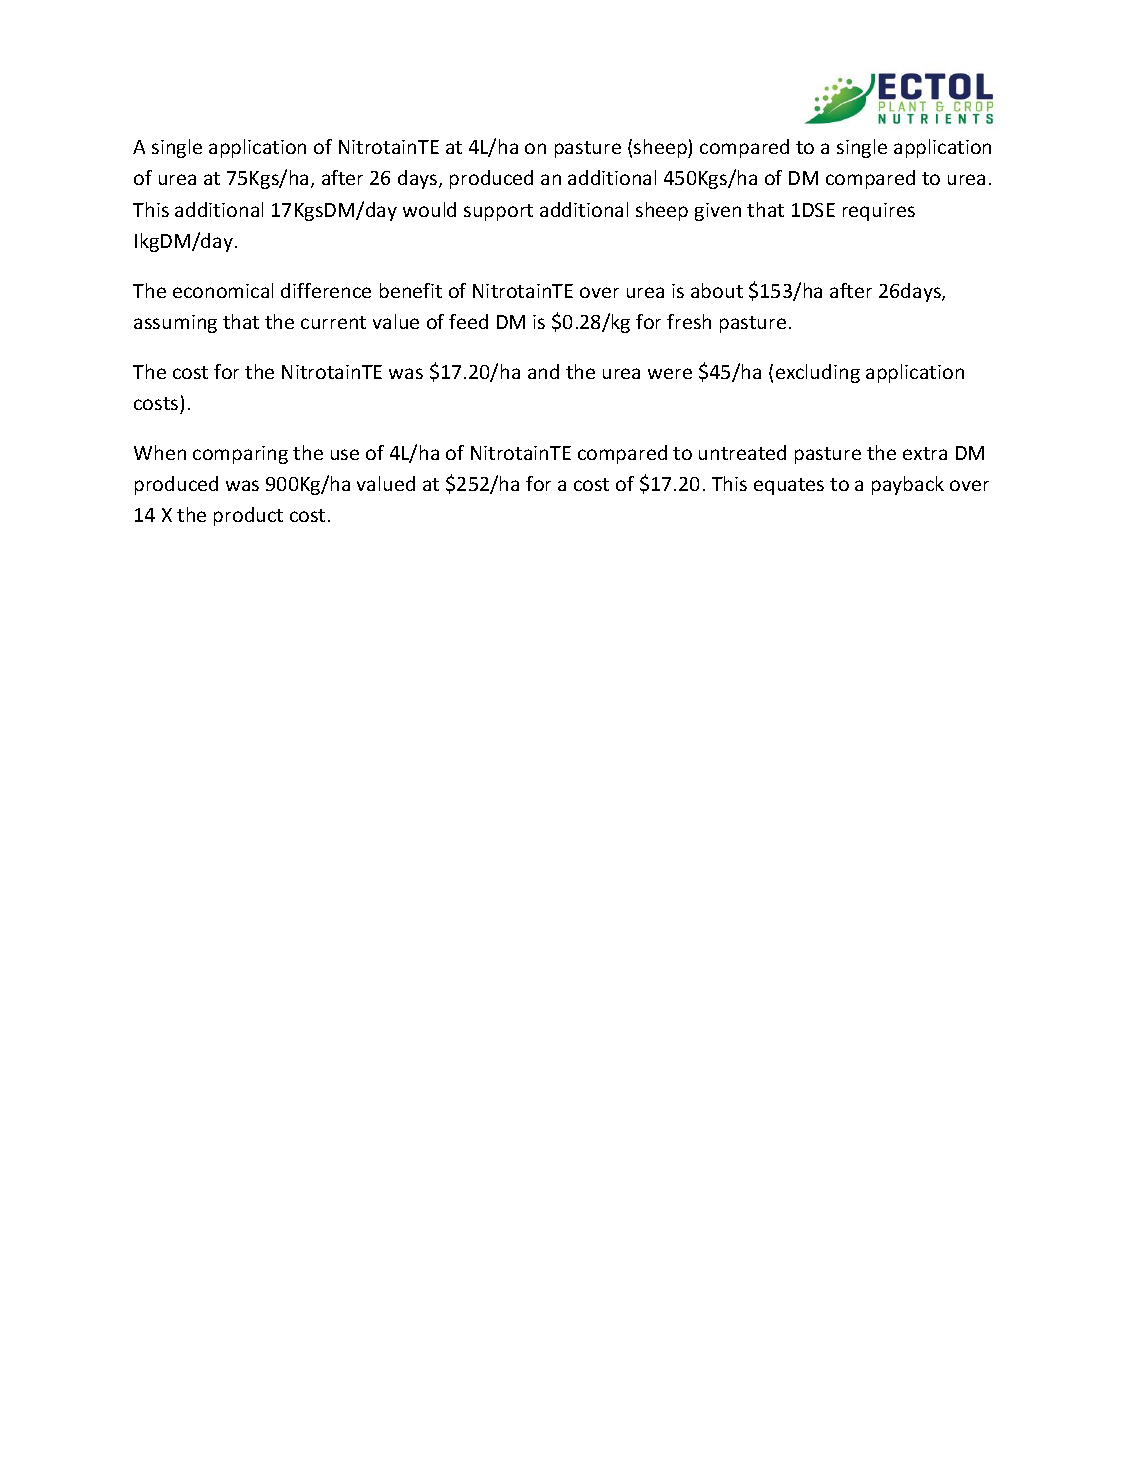 Image resolution: width=1134 pixels, height=1468 pixels. What do you see at coordinates (717, 290) in the page?
I see `about` at bounding box center [717, 290].
